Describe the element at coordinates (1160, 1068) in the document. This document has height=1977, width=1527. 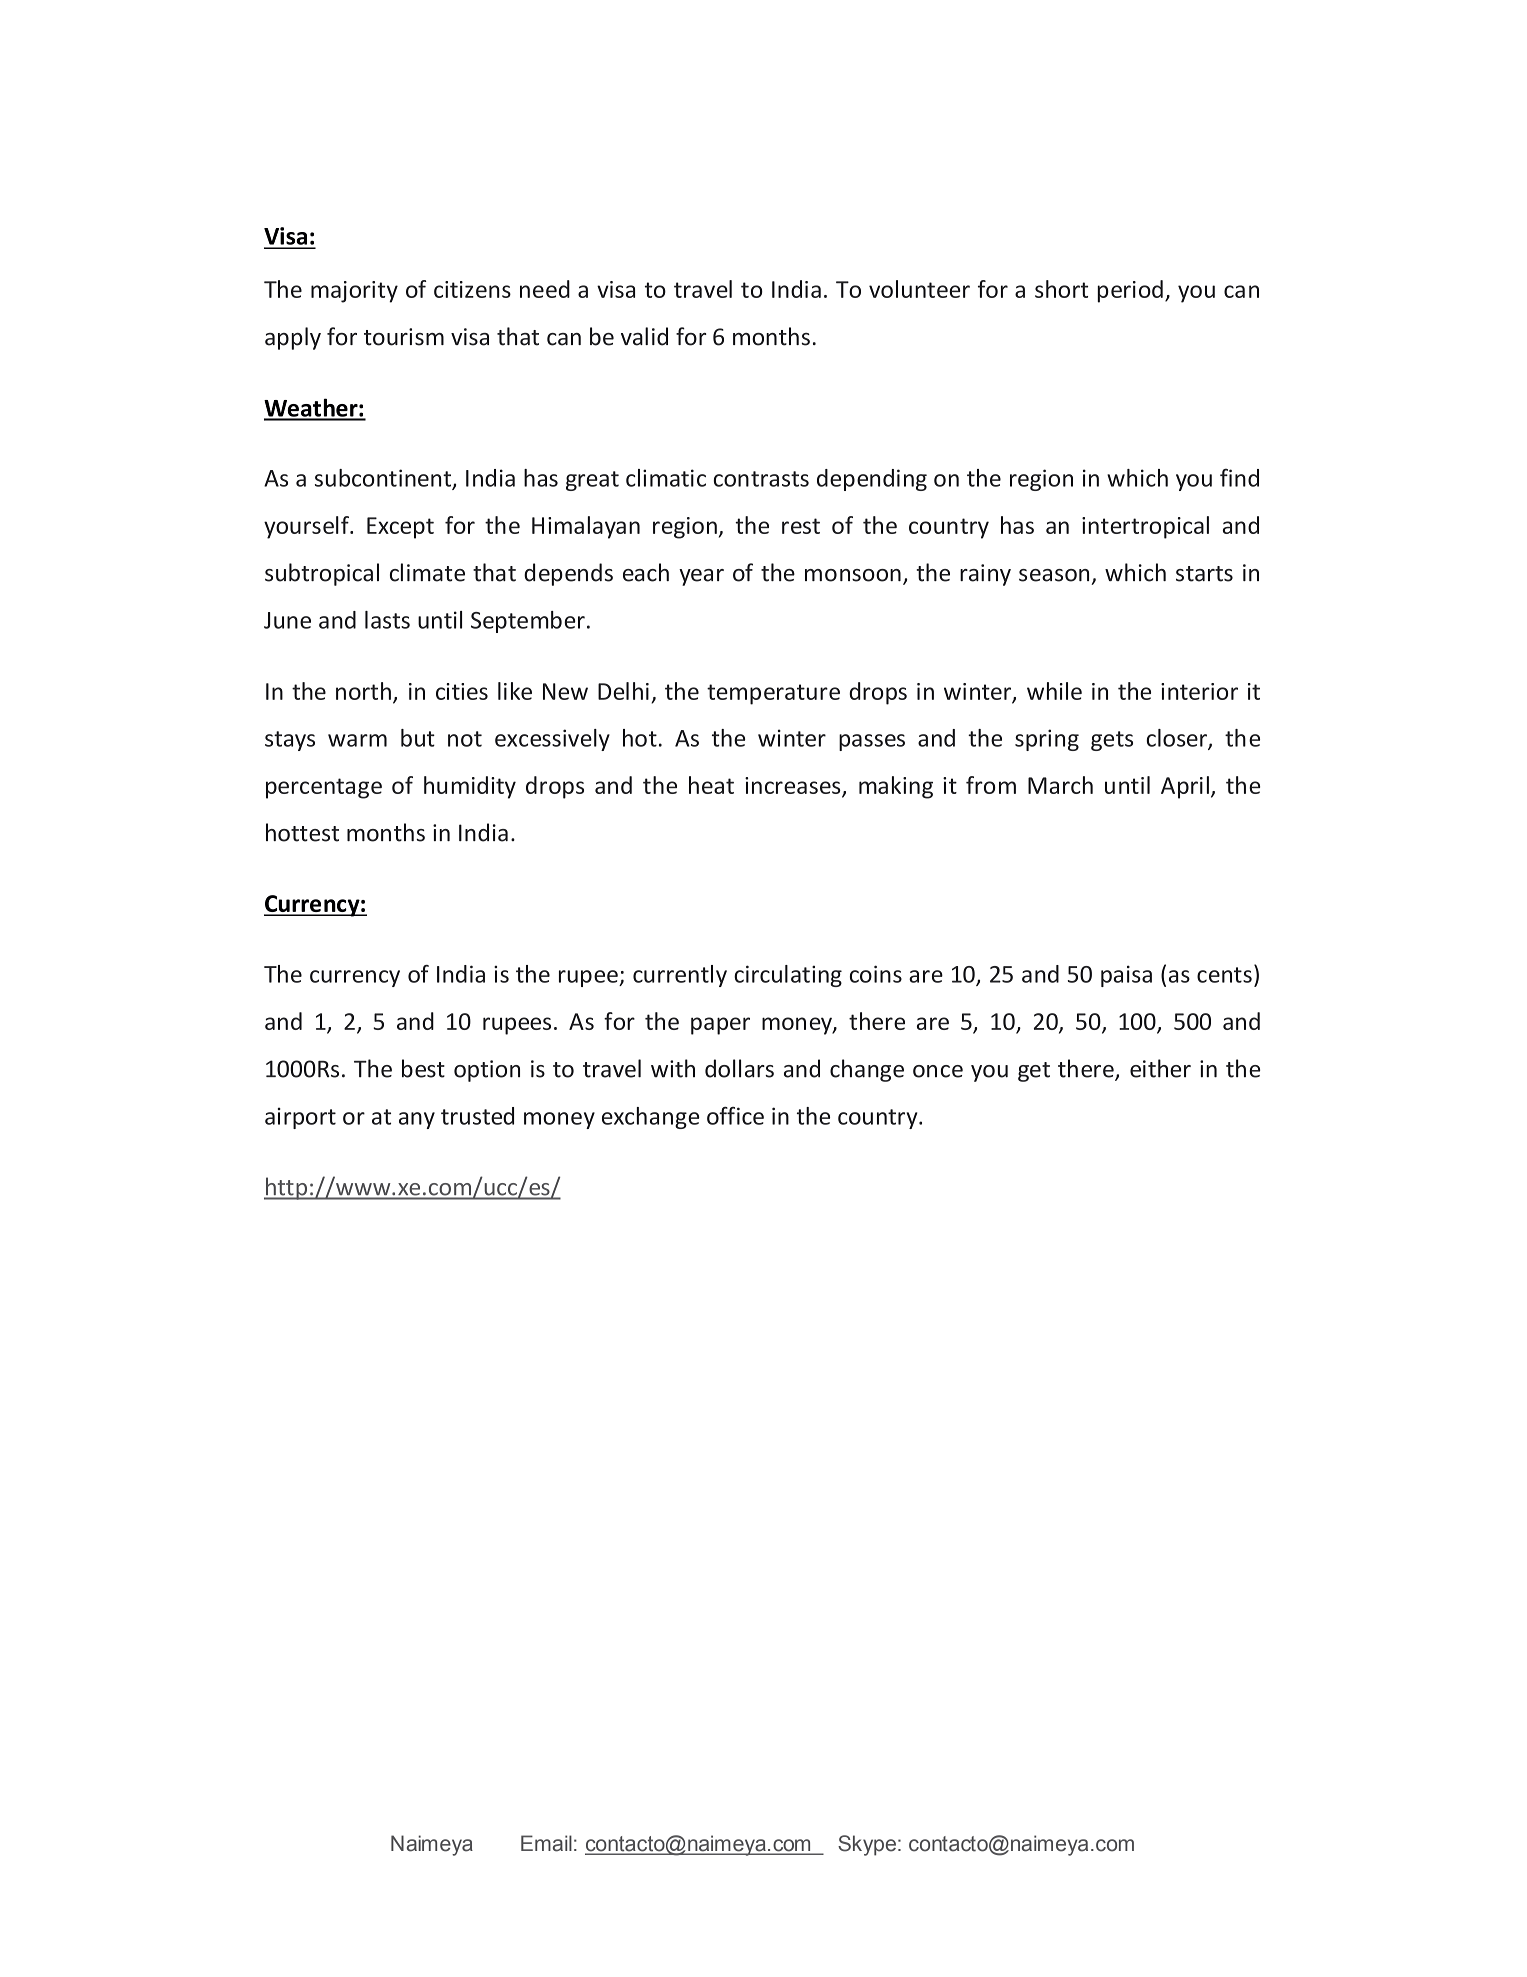
I see `either` at that location.
